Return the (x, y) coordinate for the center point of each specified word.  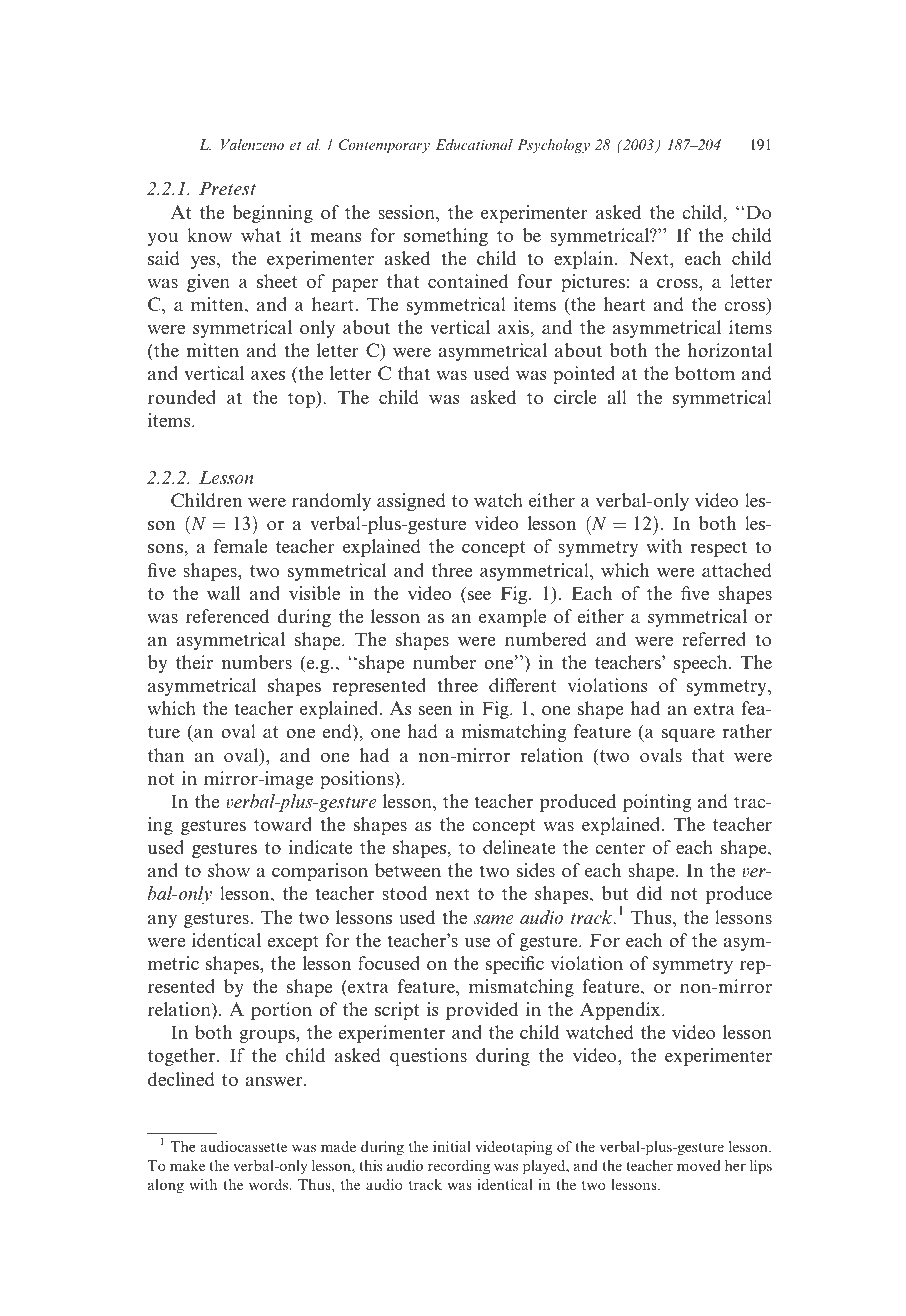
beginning (272, 214)
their (194, 662)
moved (699, 1165)
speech (702, 664)
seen (436, 711)
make (187, 1165)
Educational (474, 144)
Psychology (553, 146)
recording (459, 1167)
